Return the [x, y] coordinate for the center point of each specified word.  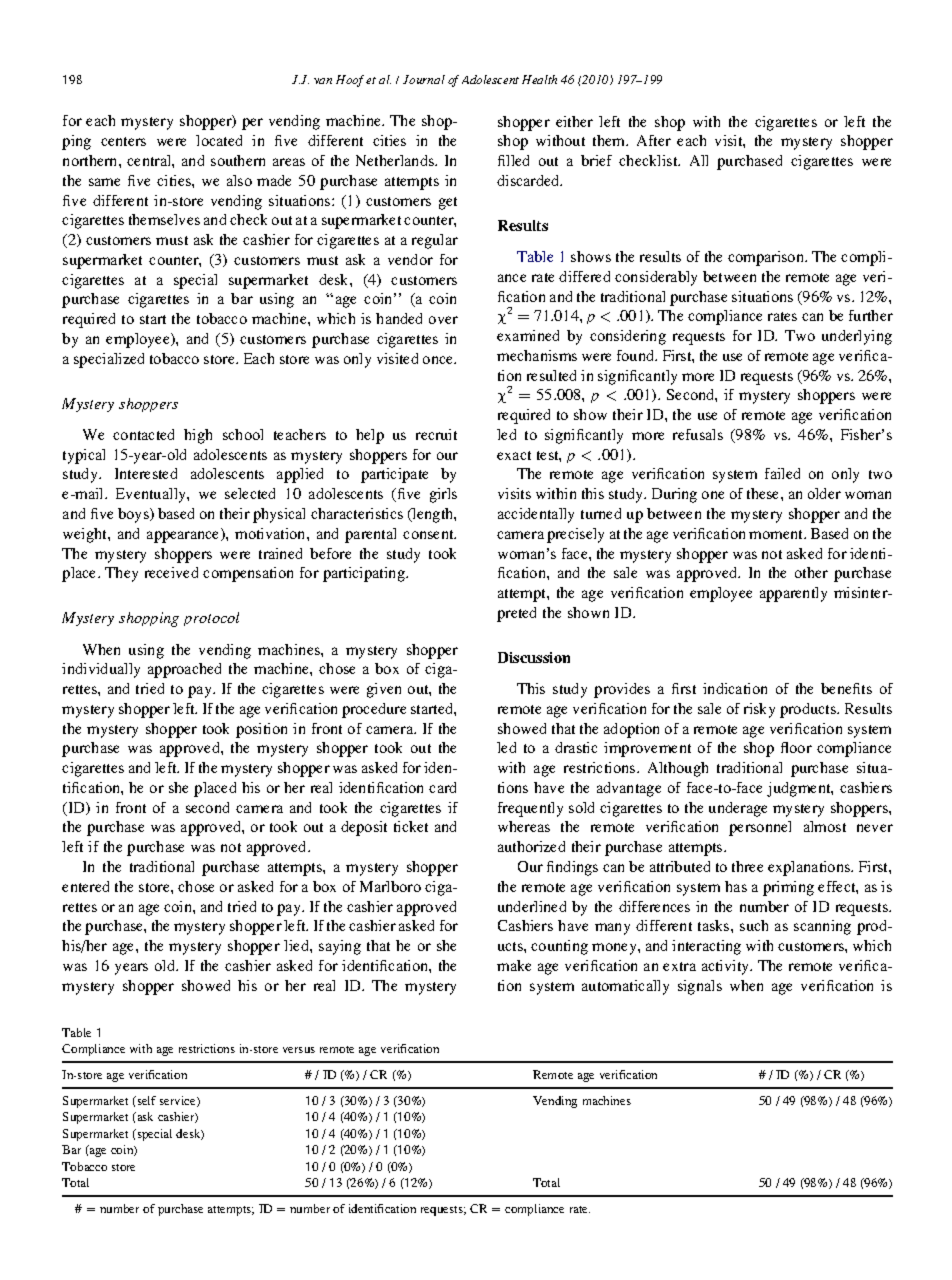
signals [700, 987]
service [179, 1101]
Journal [424, 79]
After [654, 140]
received [171, 572]
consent [429, 534]
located [219, 140]
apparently [793, 594]
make [514, 965]
